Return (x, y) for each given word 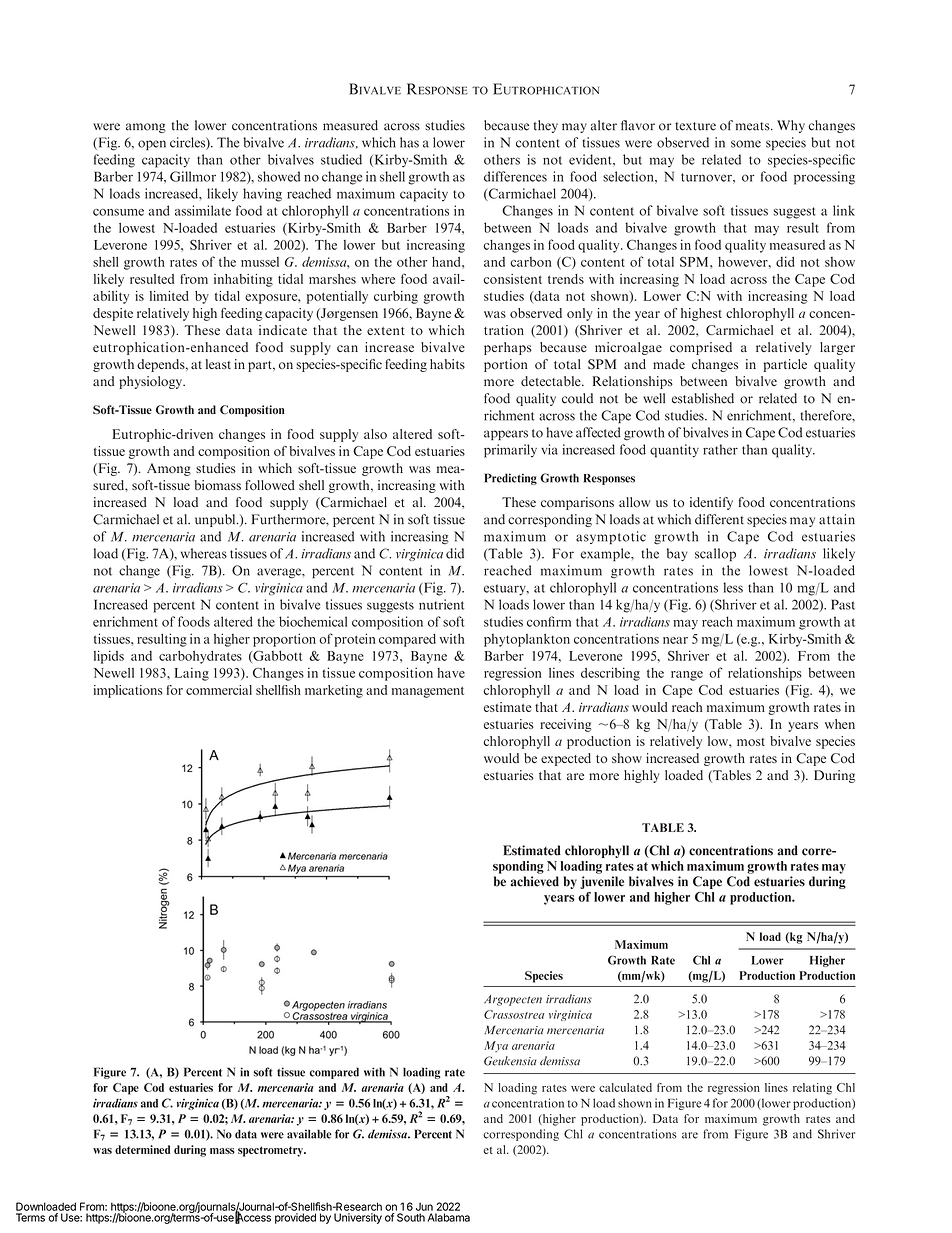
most (751, 742)
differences (515, 176)
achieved (535, 881)
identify (711, 503)
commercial (219, 690)
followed (270, 485)
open (152, 145)
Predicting (510, 479)
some (746, 144)
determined (142, 1149)
